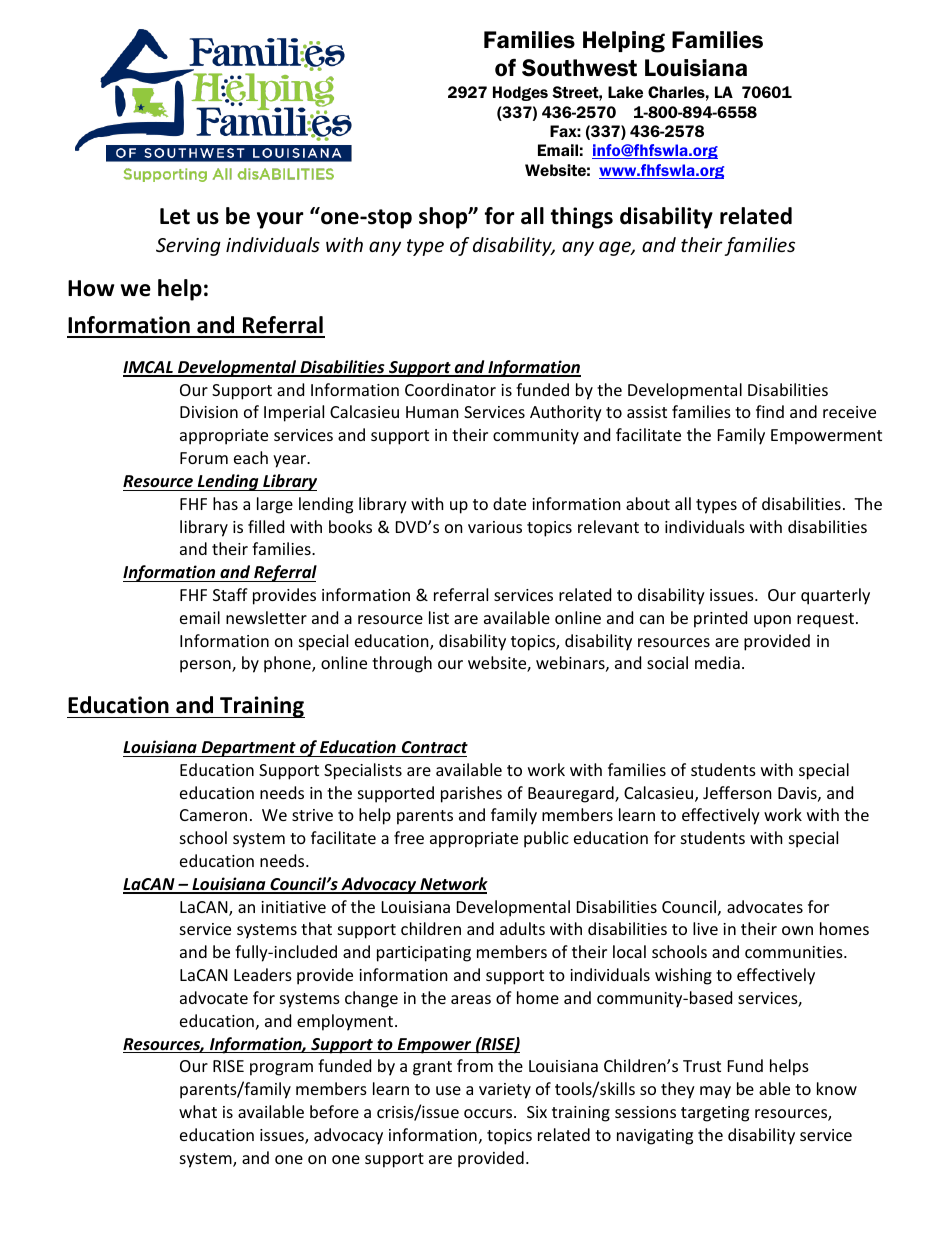  What do you see at coordinates (489, 1113) in the document?
I see `occurs` at bounding box center [489, 1113].
